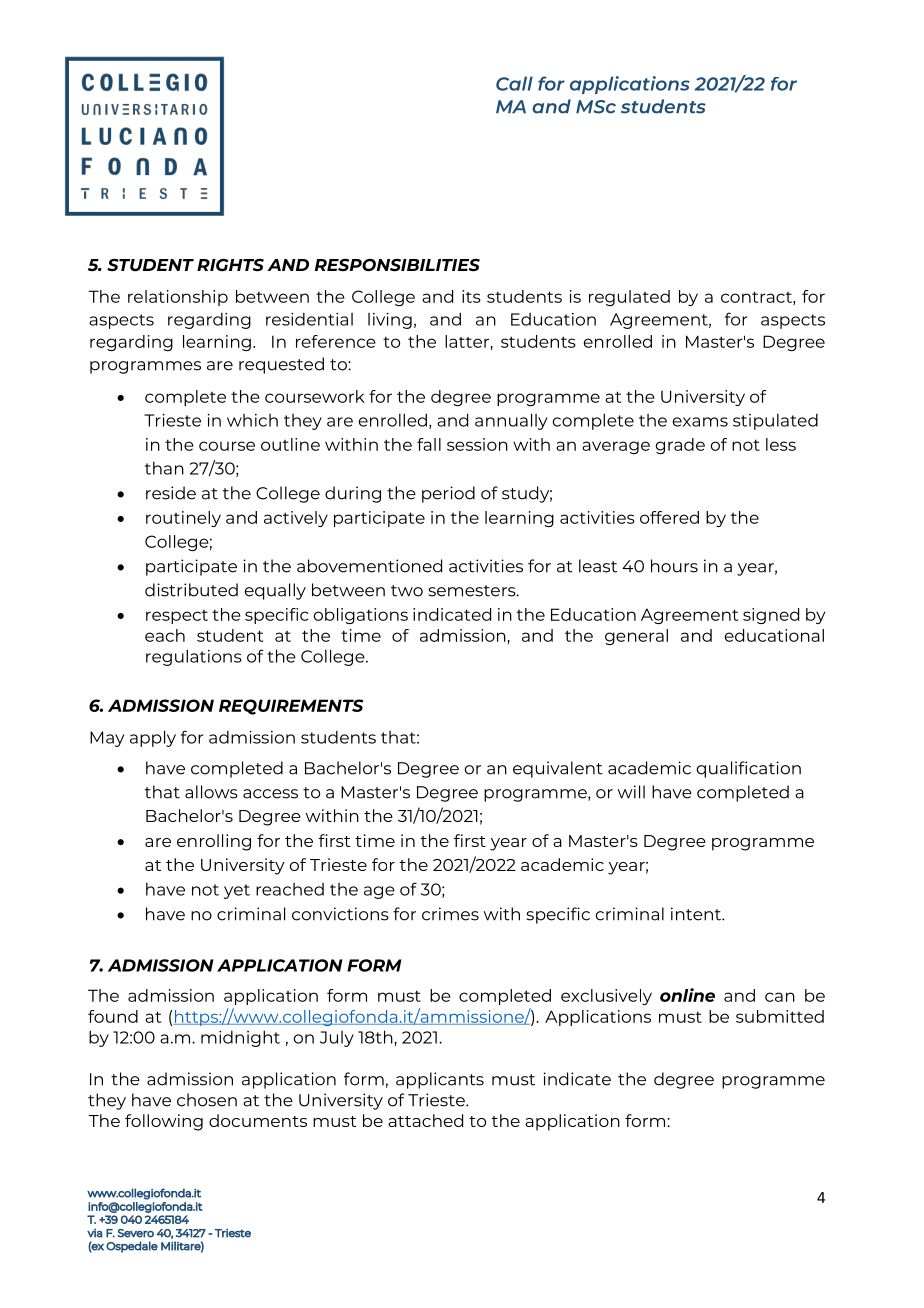  What do you see at coordinates (194, 657) in the screenshot?
I see `regulations` at bounding box center [194, 657].
